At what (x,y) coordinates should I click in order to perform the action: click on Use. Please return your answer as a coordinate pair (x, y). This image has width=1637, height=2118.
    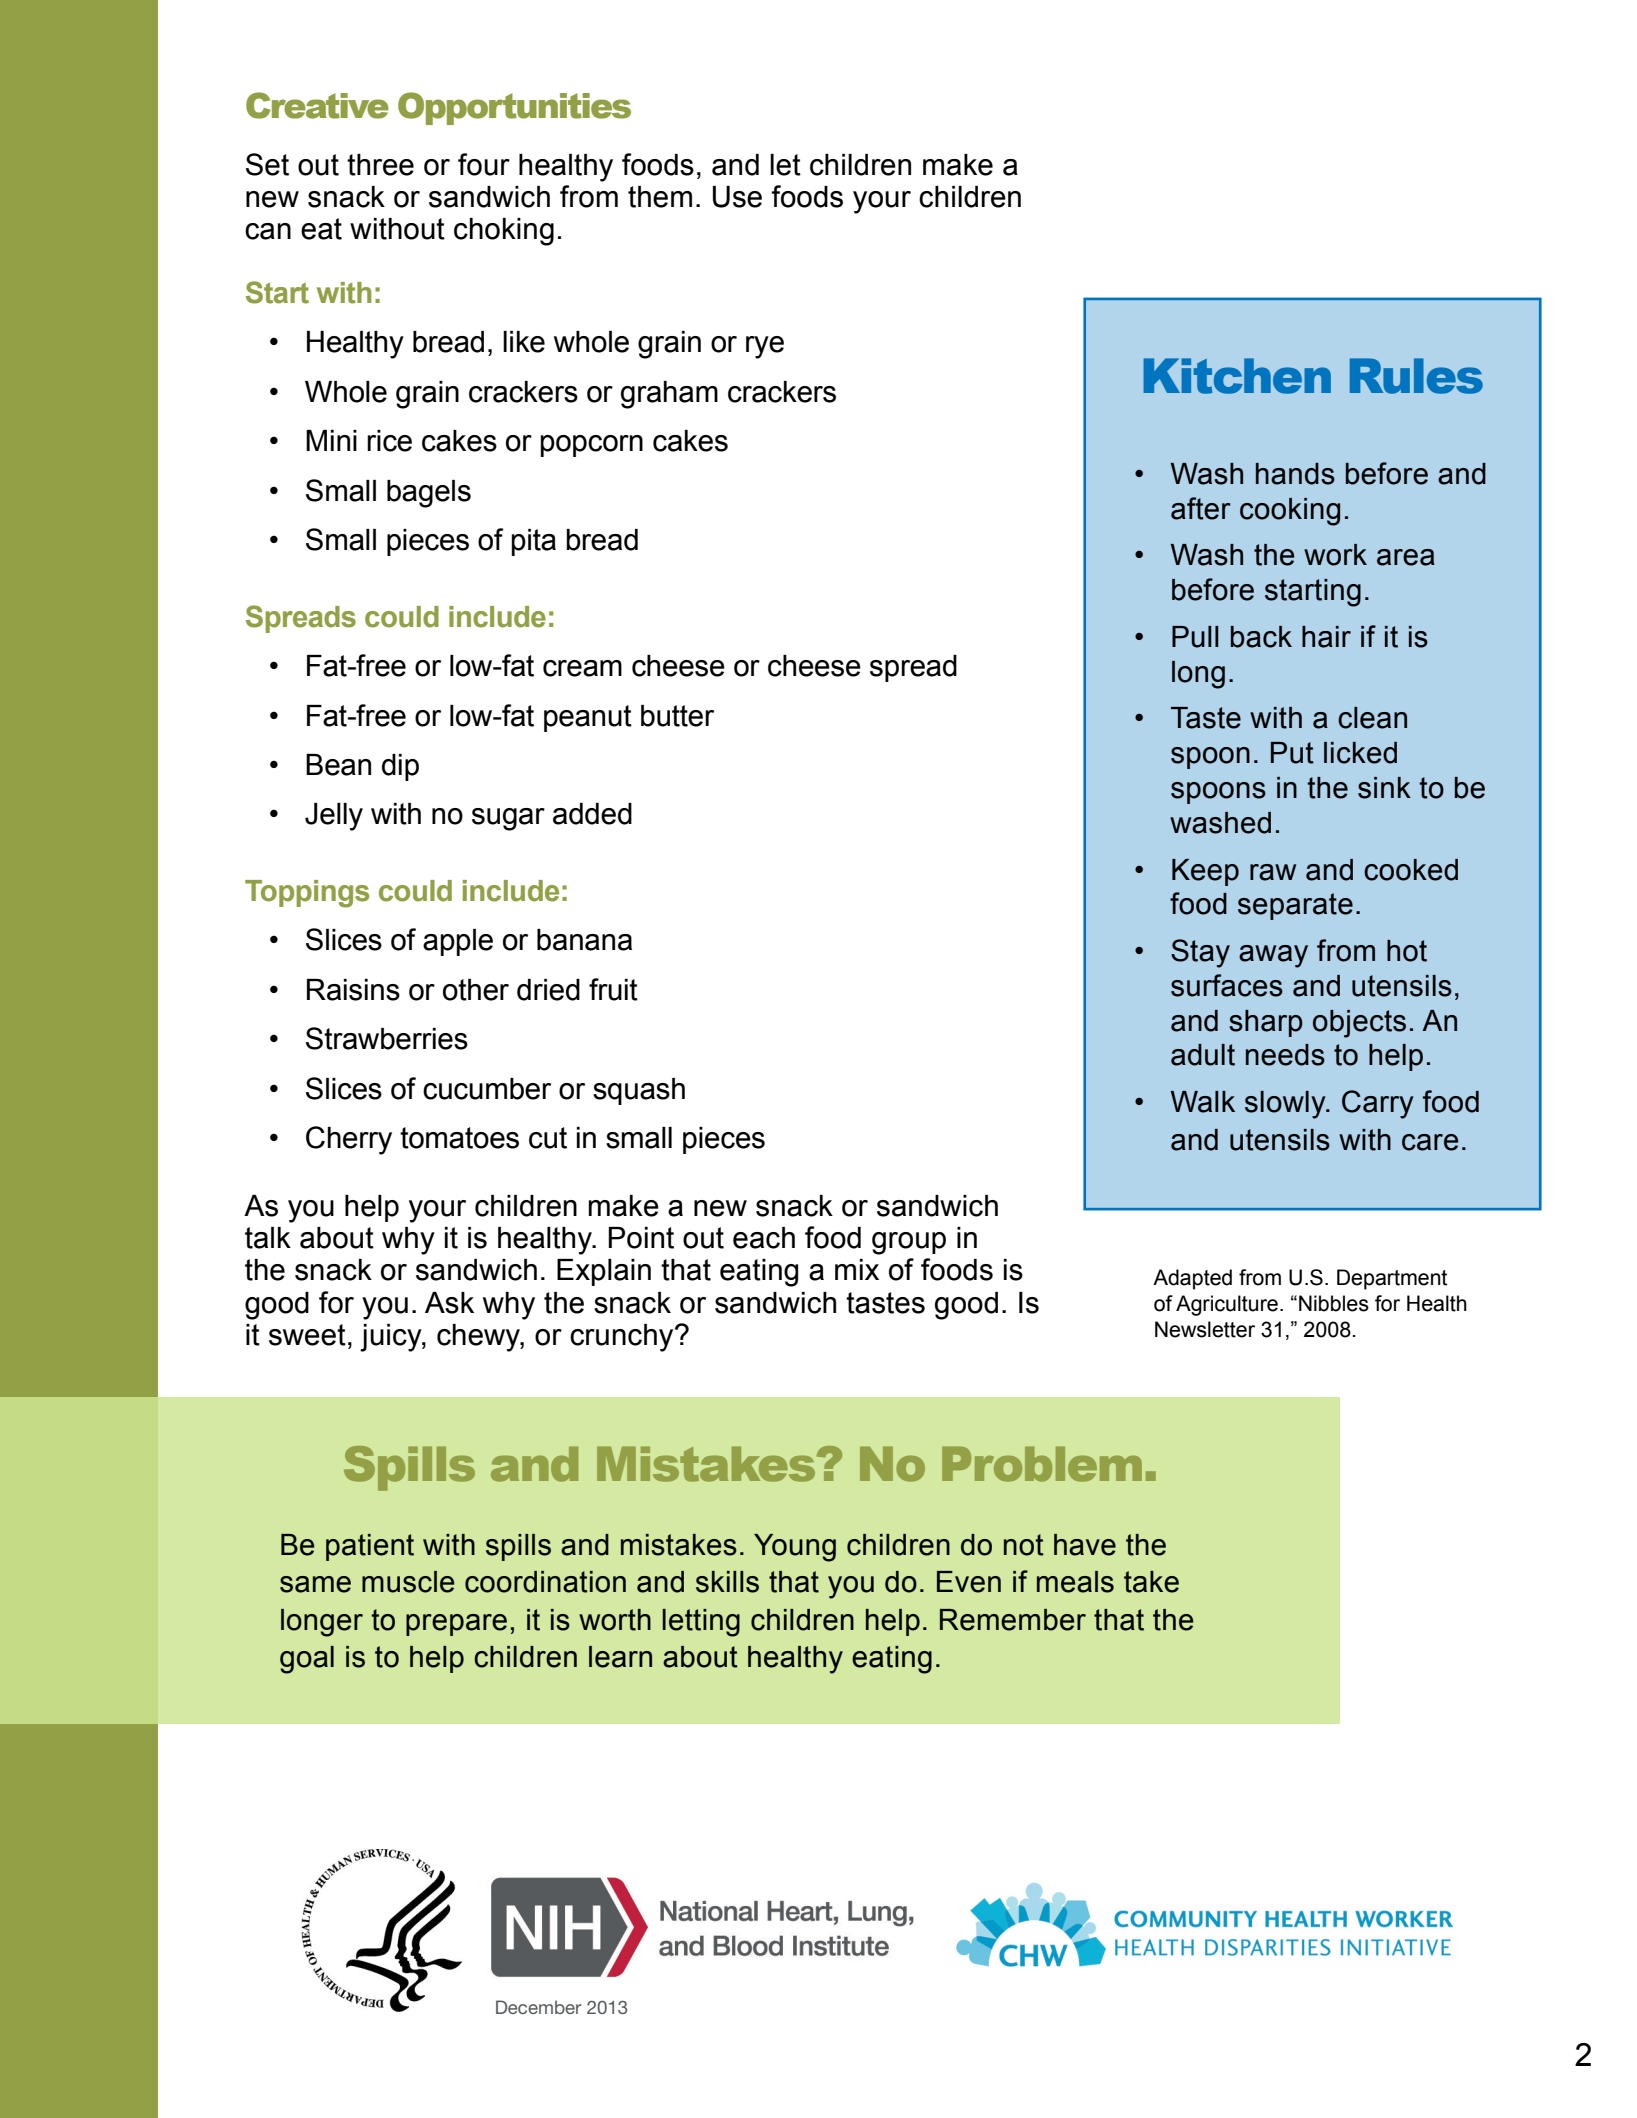
    Looking at the image, I should click on (737, 197).
